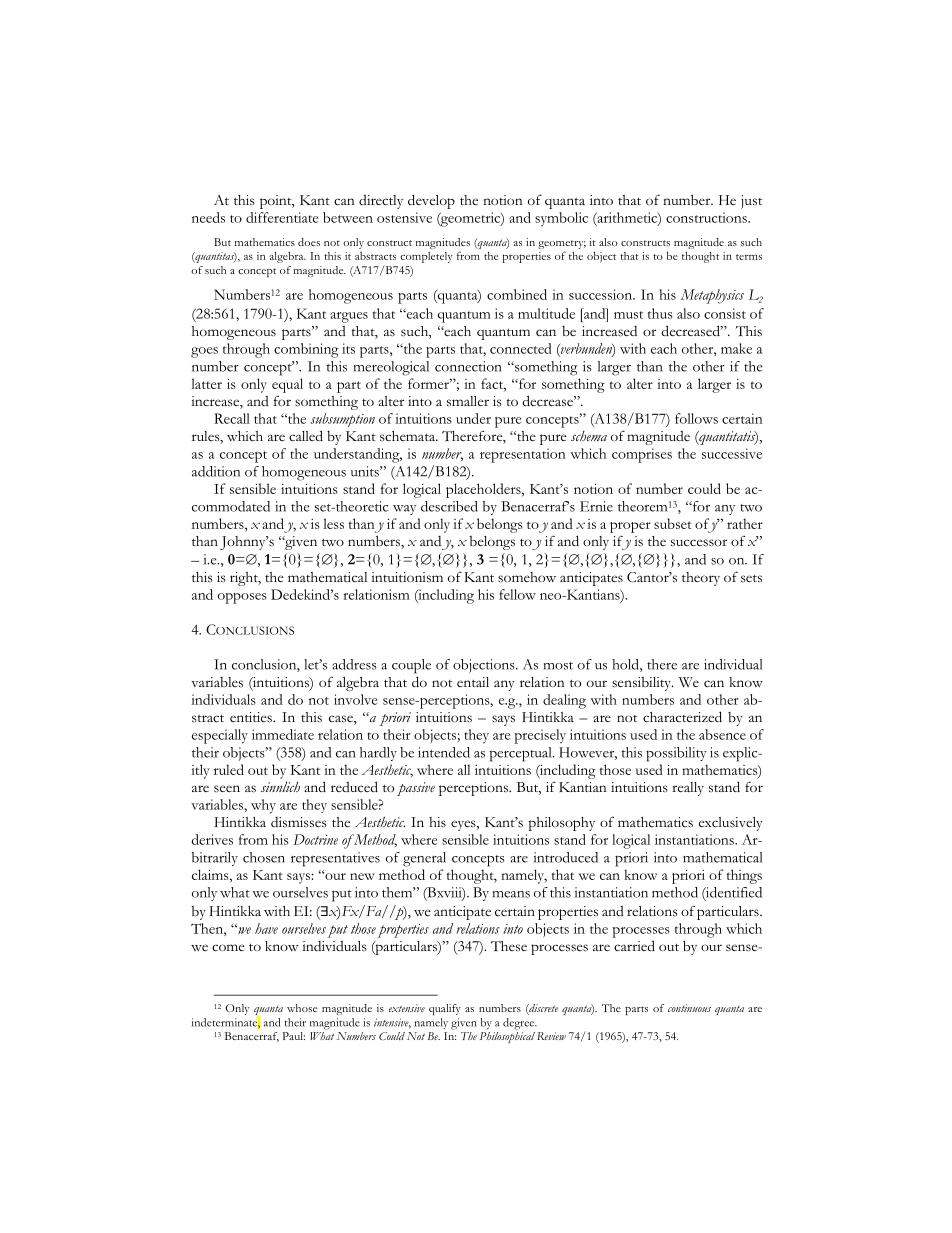 The image size is (952, 1233). What do you see at coordinates (302, 1008) in the image?
I see `whose` at bounding box center [302, 1008].
